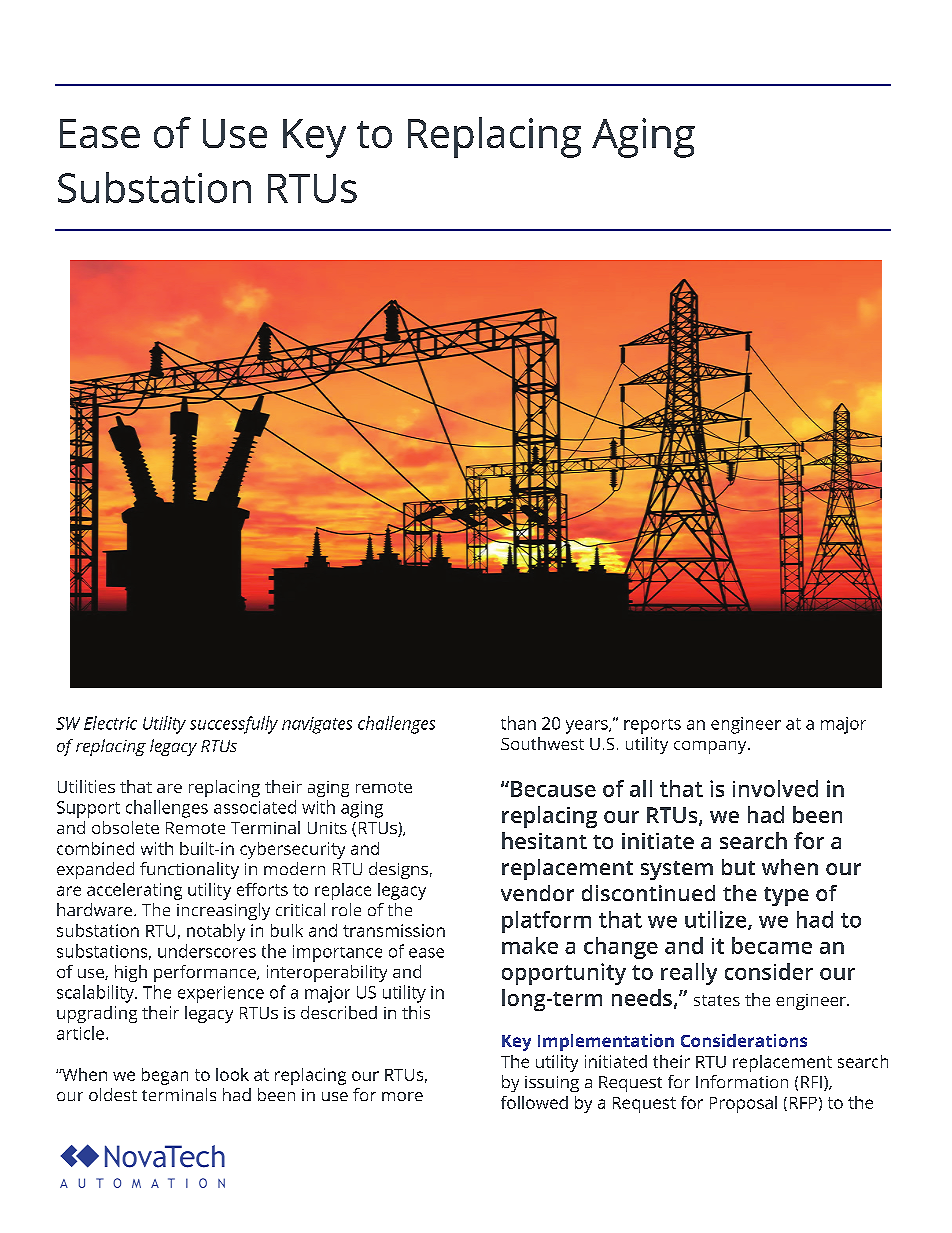 Image resolution: width=952 pixels, height=1233 pixels. What do you see at coordinates (402, 1096) in the screenshot?
I see `more` at bounding box center [402, 1096].
